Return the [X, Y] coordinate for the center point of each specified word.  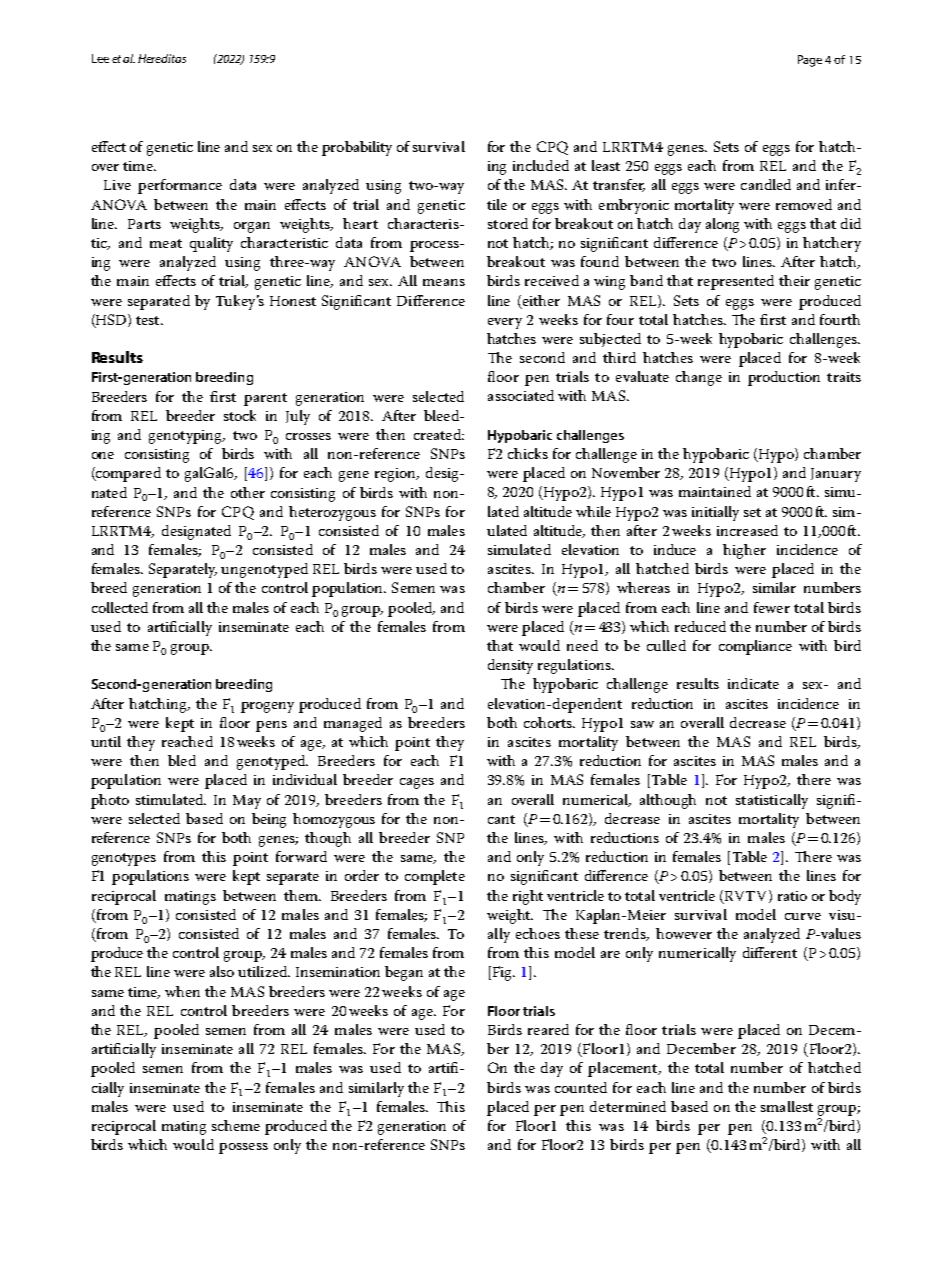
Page [810, 61]
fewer [772, 607]
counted [581, 1087]
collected [120, 607]
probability [357, 148]
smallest [787, 1106]
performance [180, 186]
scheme [236, 1125]
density [510, 666]
